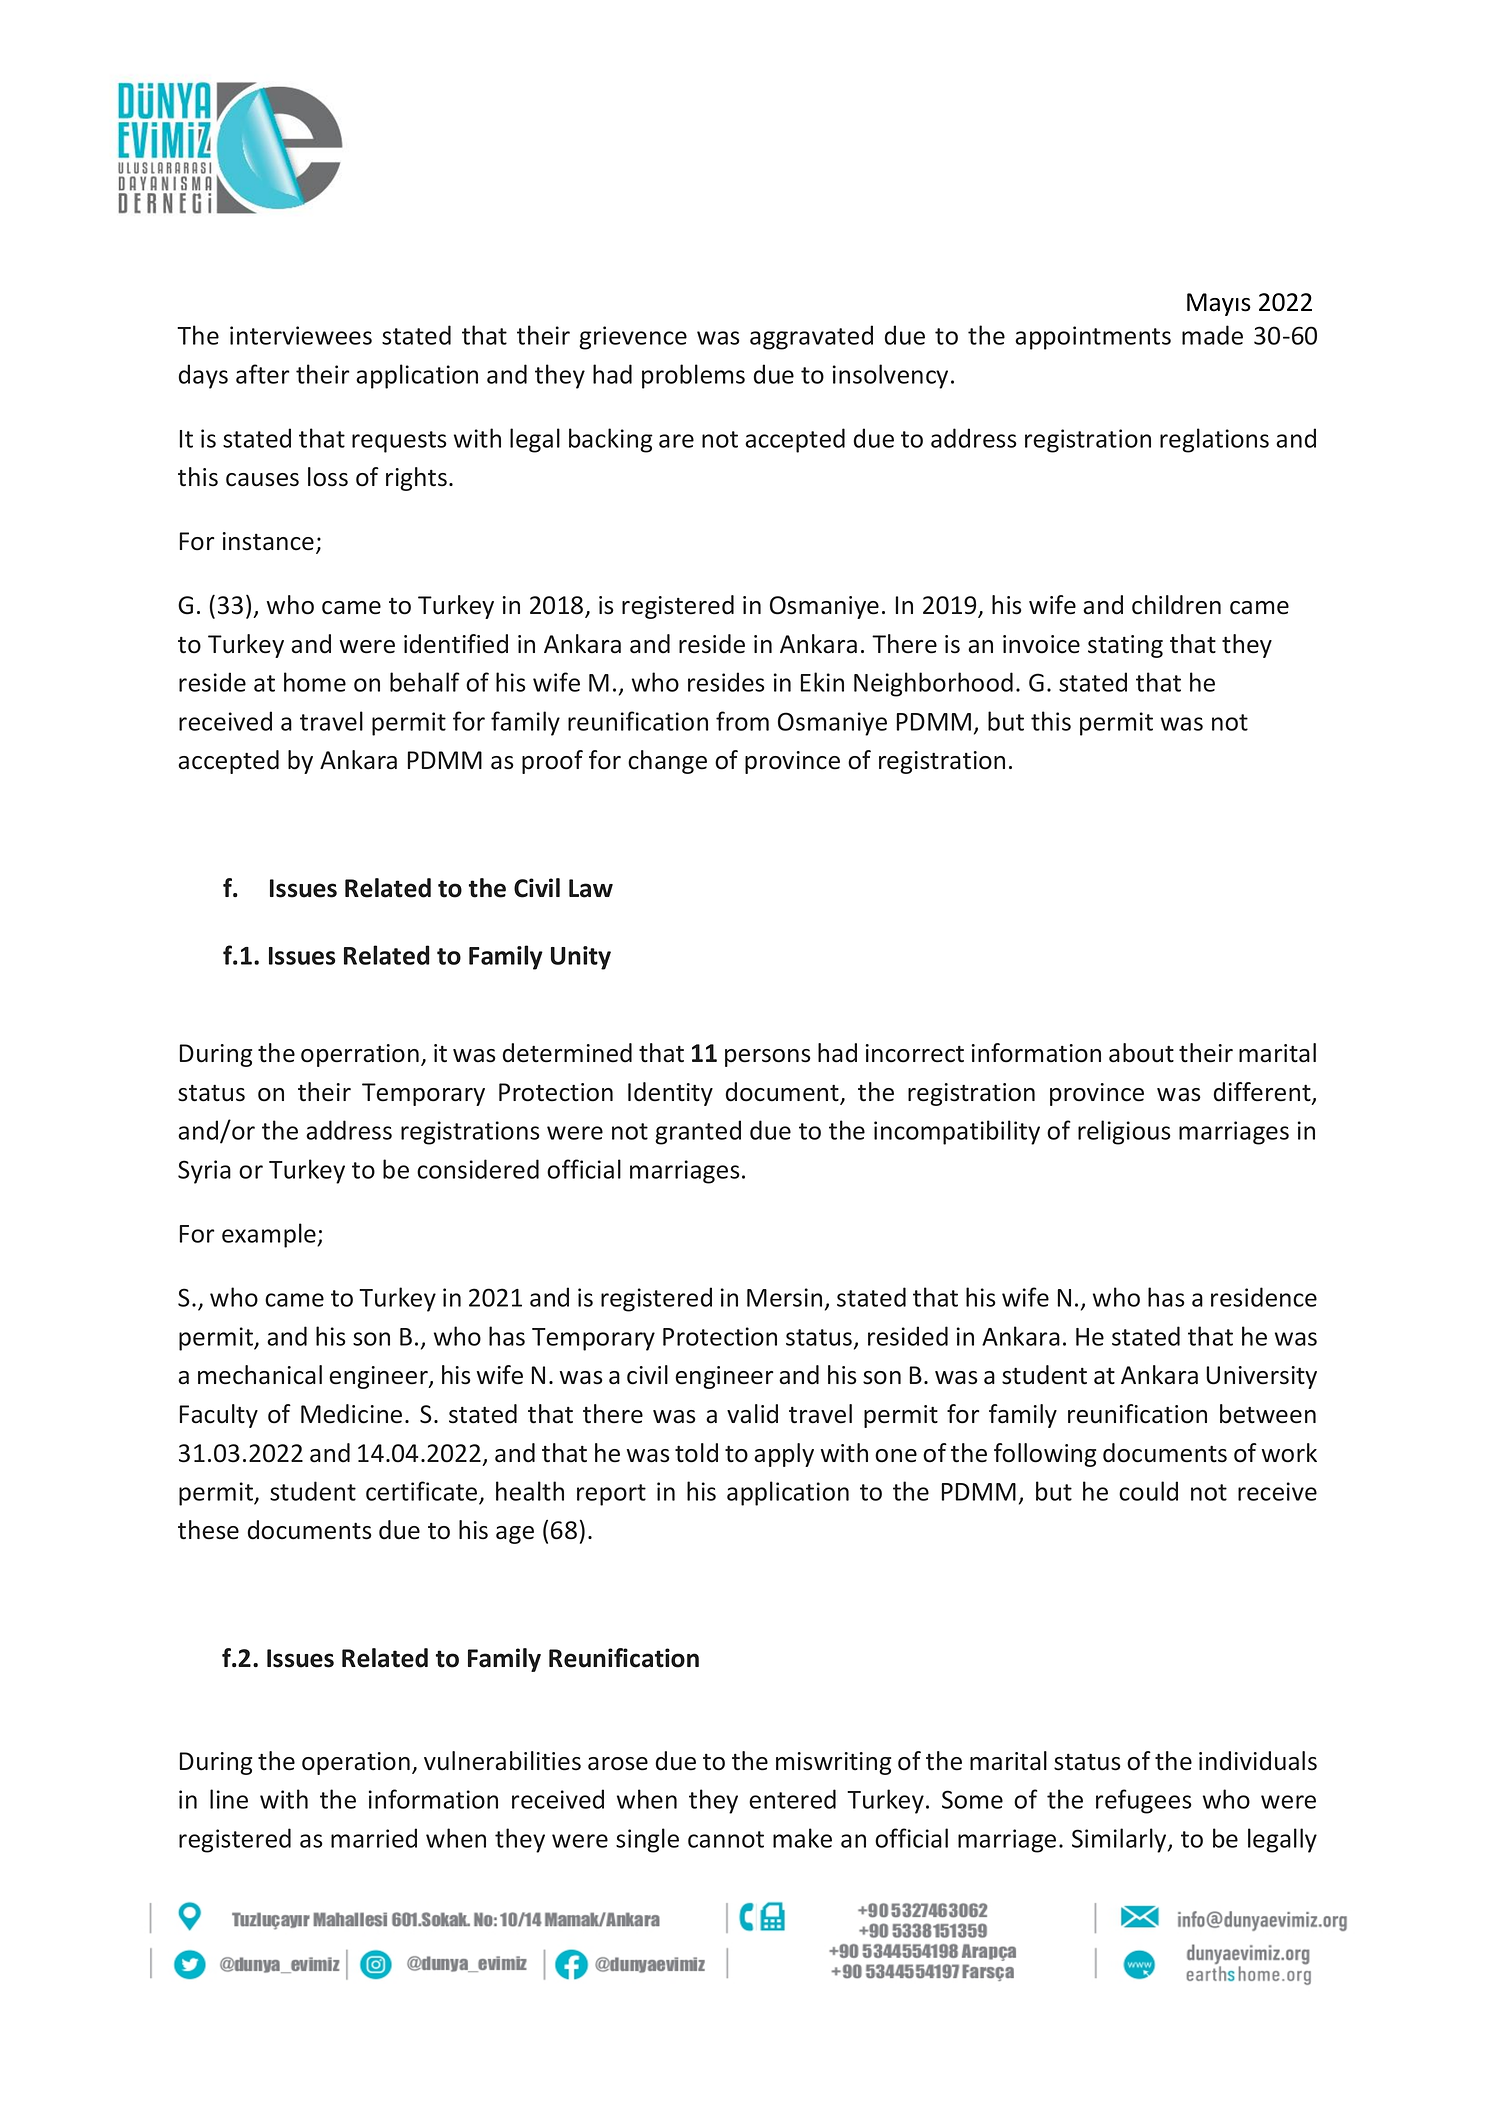 Image resolution: width=1496 pixels, height=2115 pixels. I want to click on refugees, so click(1144, 1801).
